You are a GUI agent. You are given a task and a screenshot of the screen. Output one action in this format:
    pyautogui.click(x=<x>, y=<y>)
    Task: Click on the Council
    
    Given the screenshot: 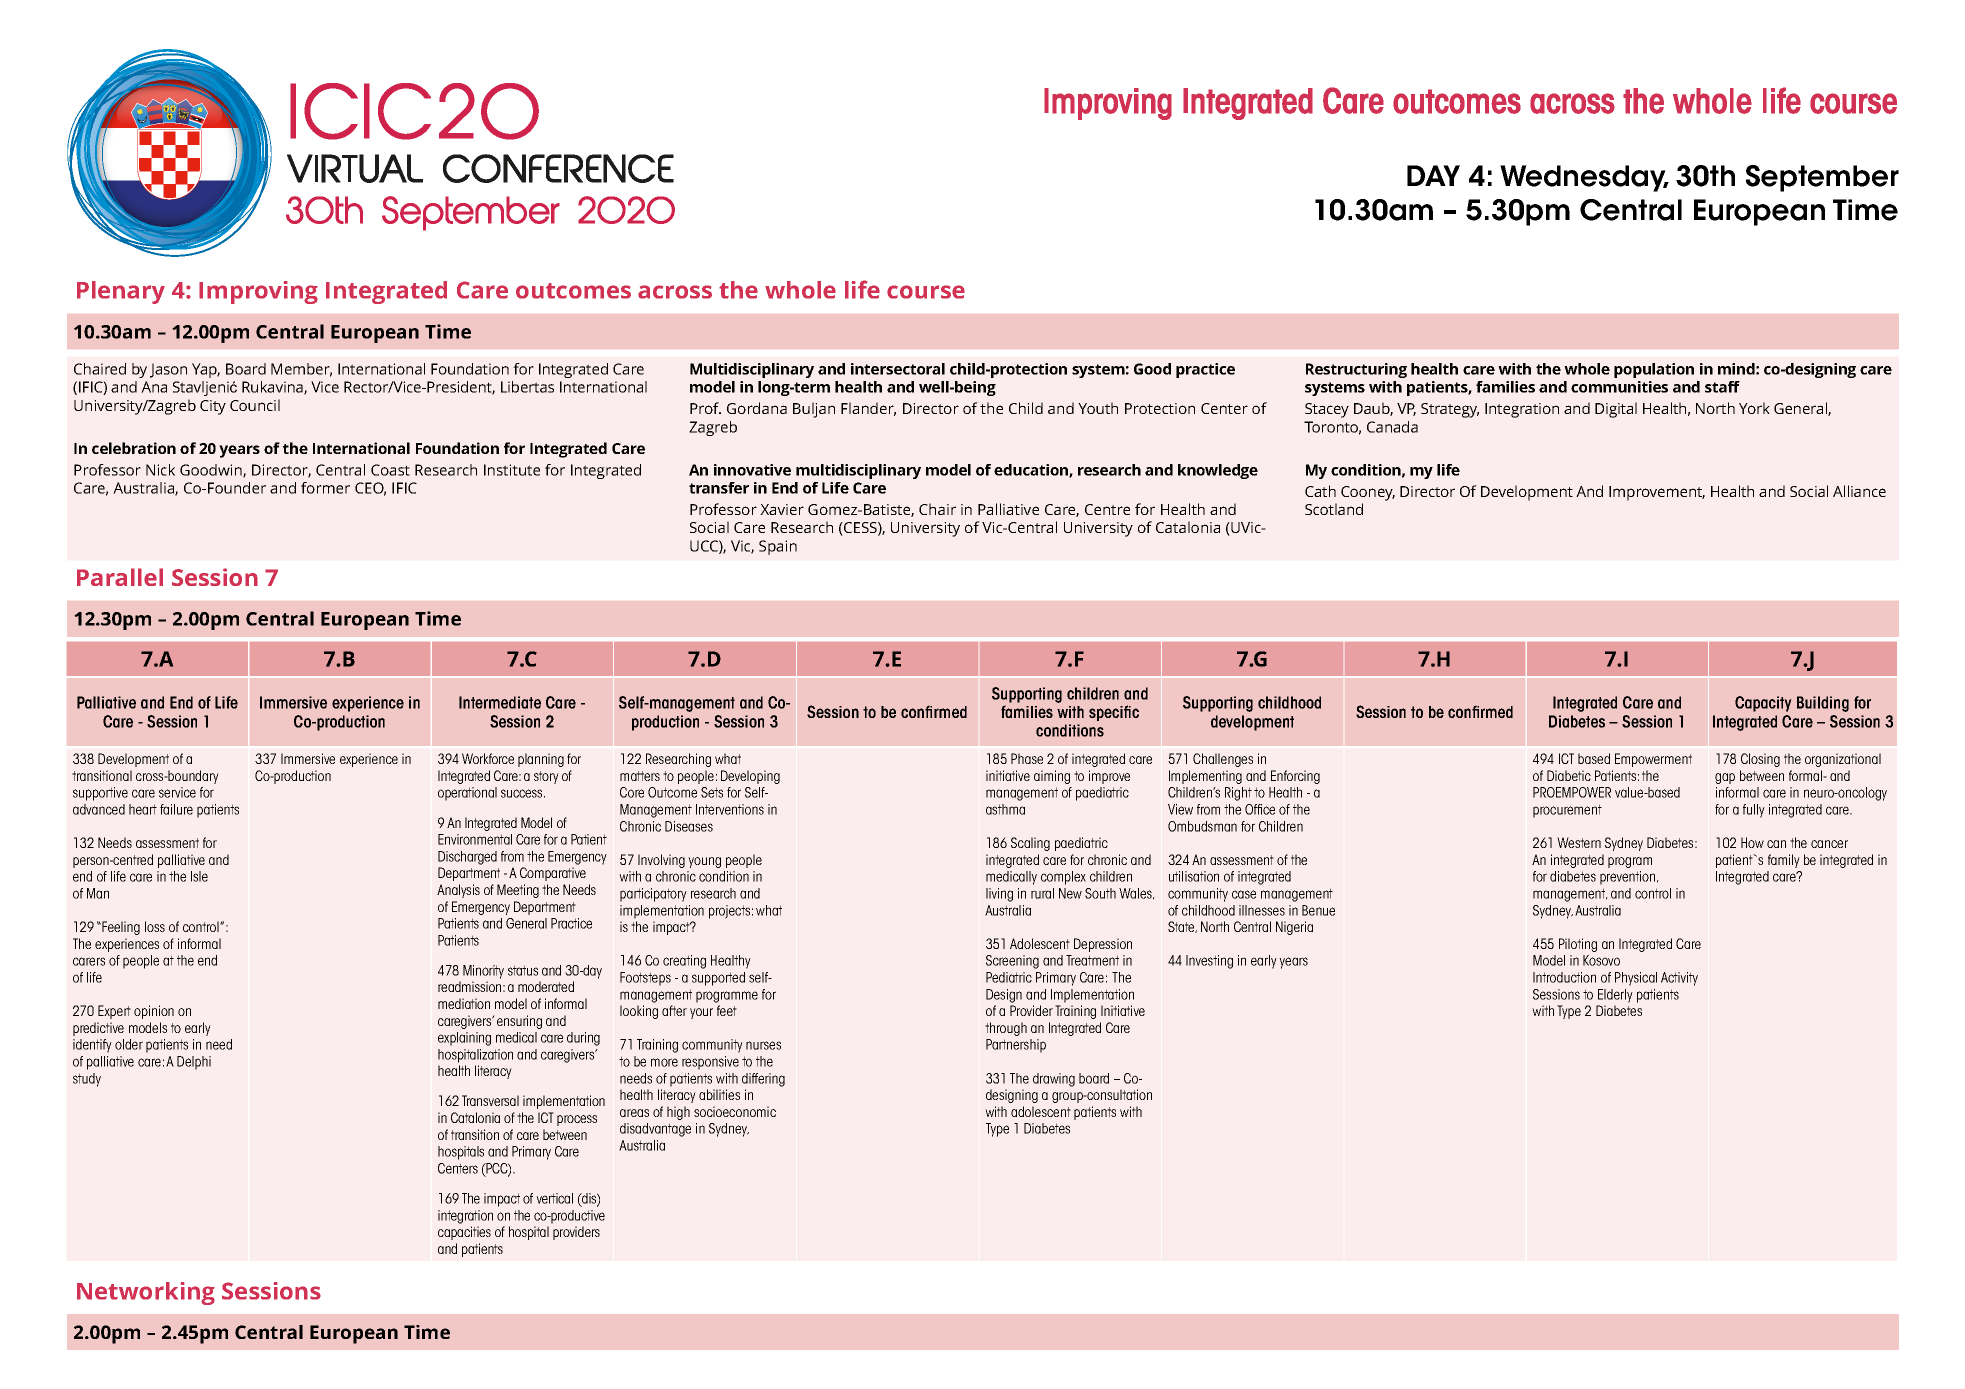 What is the action you would take?
    pyautogui.click(x=255, y=405)
